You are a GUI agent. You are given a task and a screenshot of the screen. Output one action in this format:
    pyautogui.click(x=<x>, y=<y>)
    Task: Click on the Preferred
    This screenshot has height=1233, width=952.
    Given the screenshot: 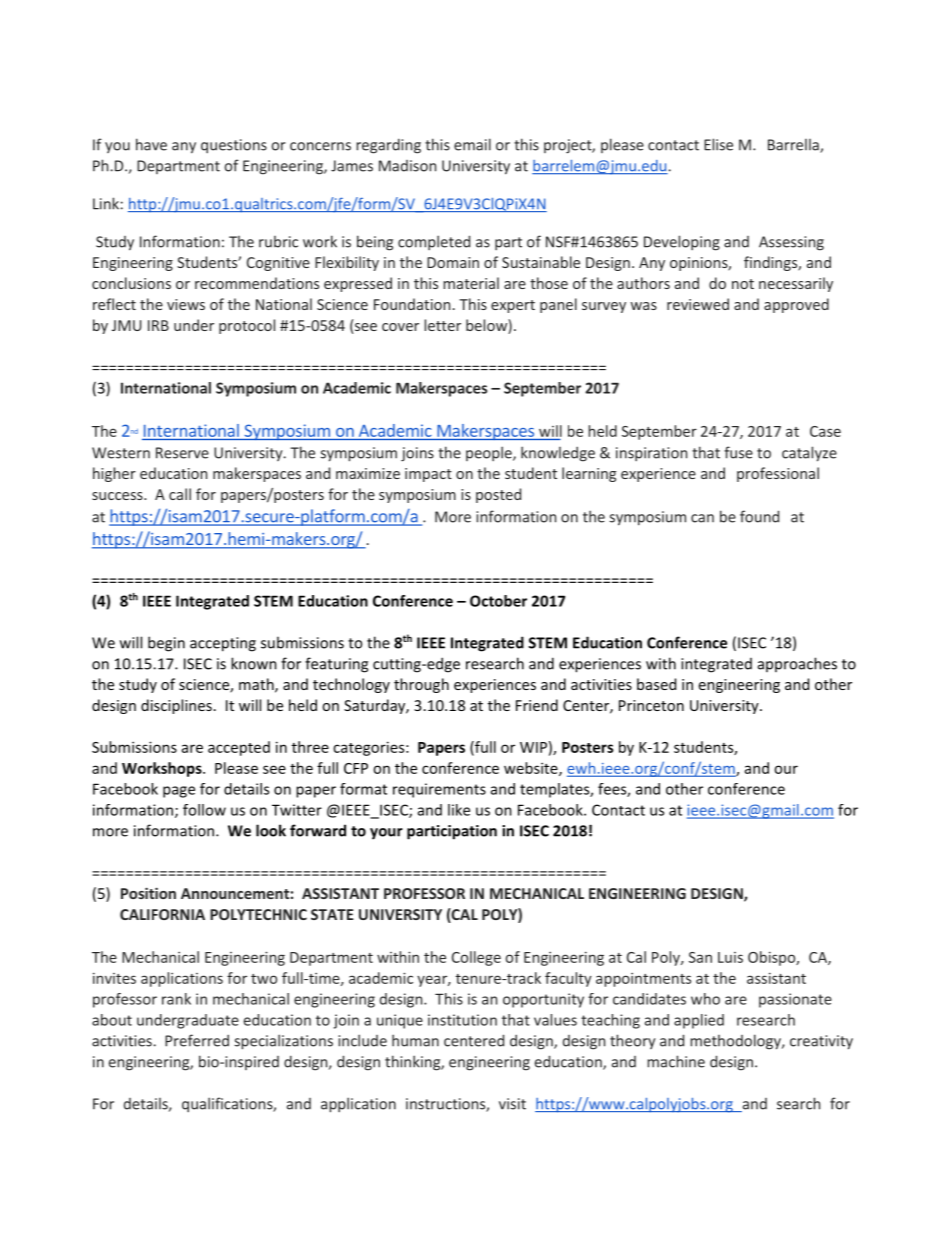 What is the action you would take?
    pyautogui.click(x=197, y=1040)
